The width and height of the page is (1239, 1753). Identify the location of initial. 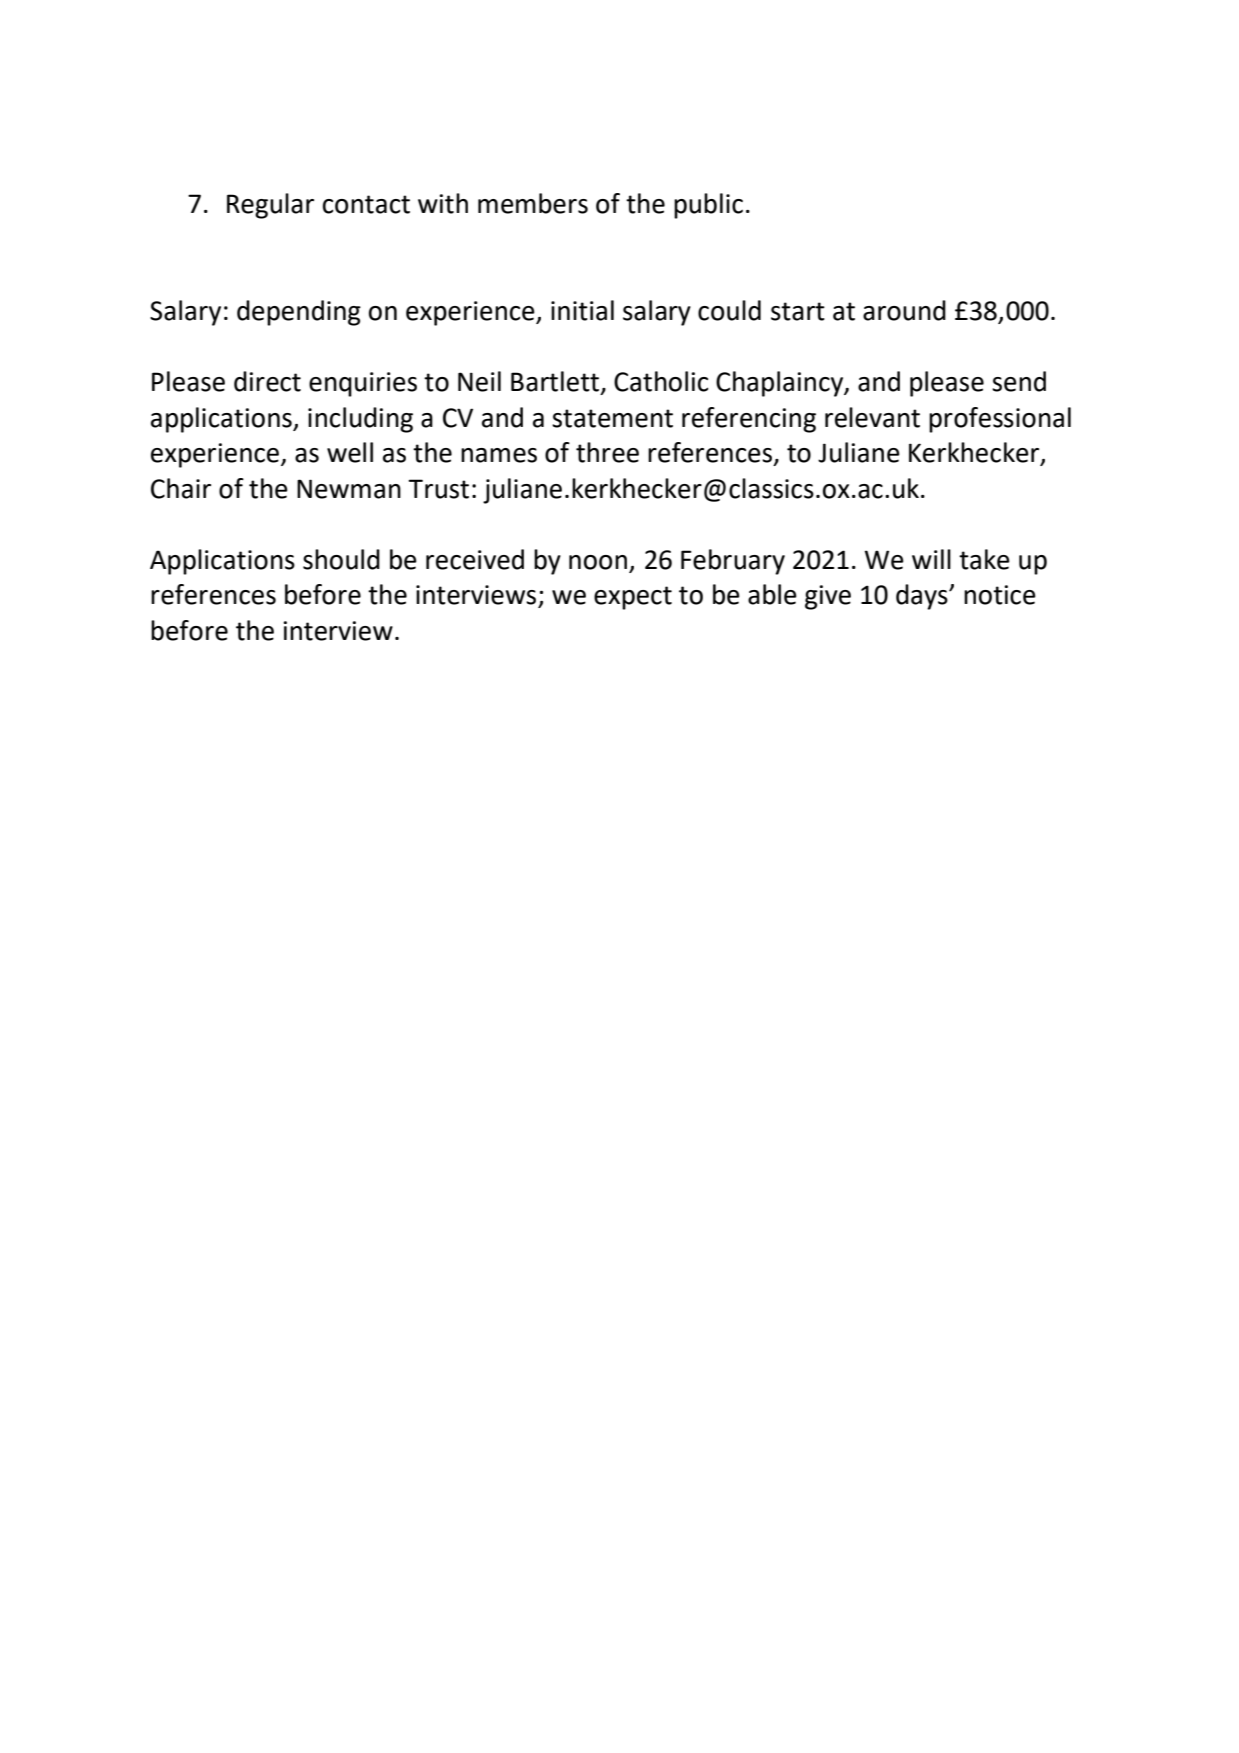
(582, 310).
